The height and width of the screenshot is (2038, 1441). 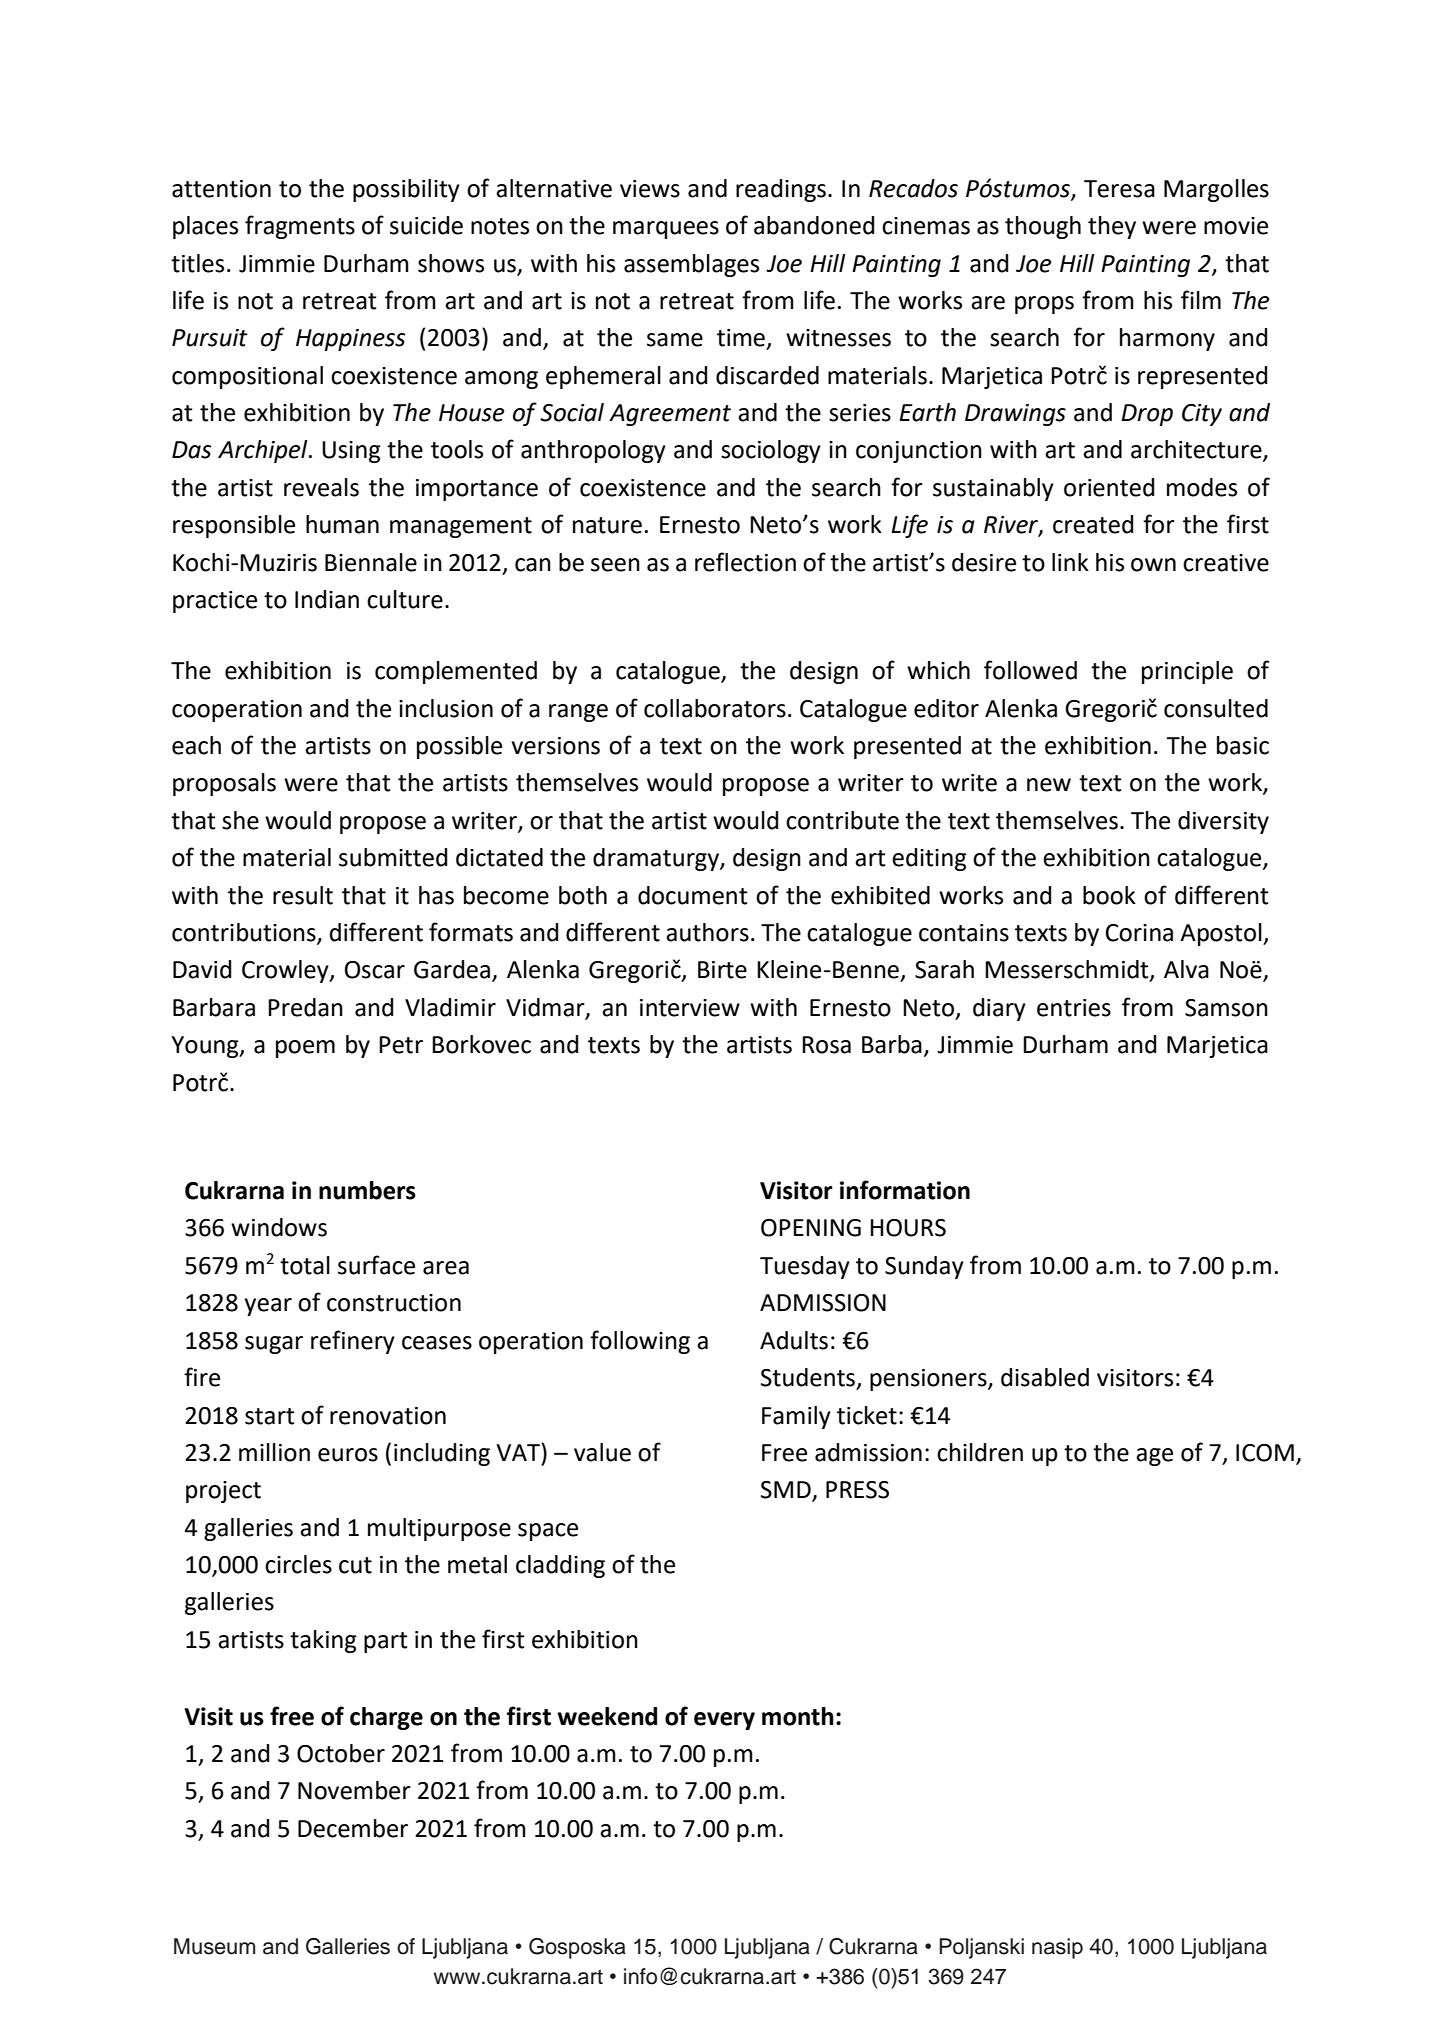 What do you see at coordinates (305, 1049) in the screenshot?
I see `poem` at bounding box center [305, 1049].
